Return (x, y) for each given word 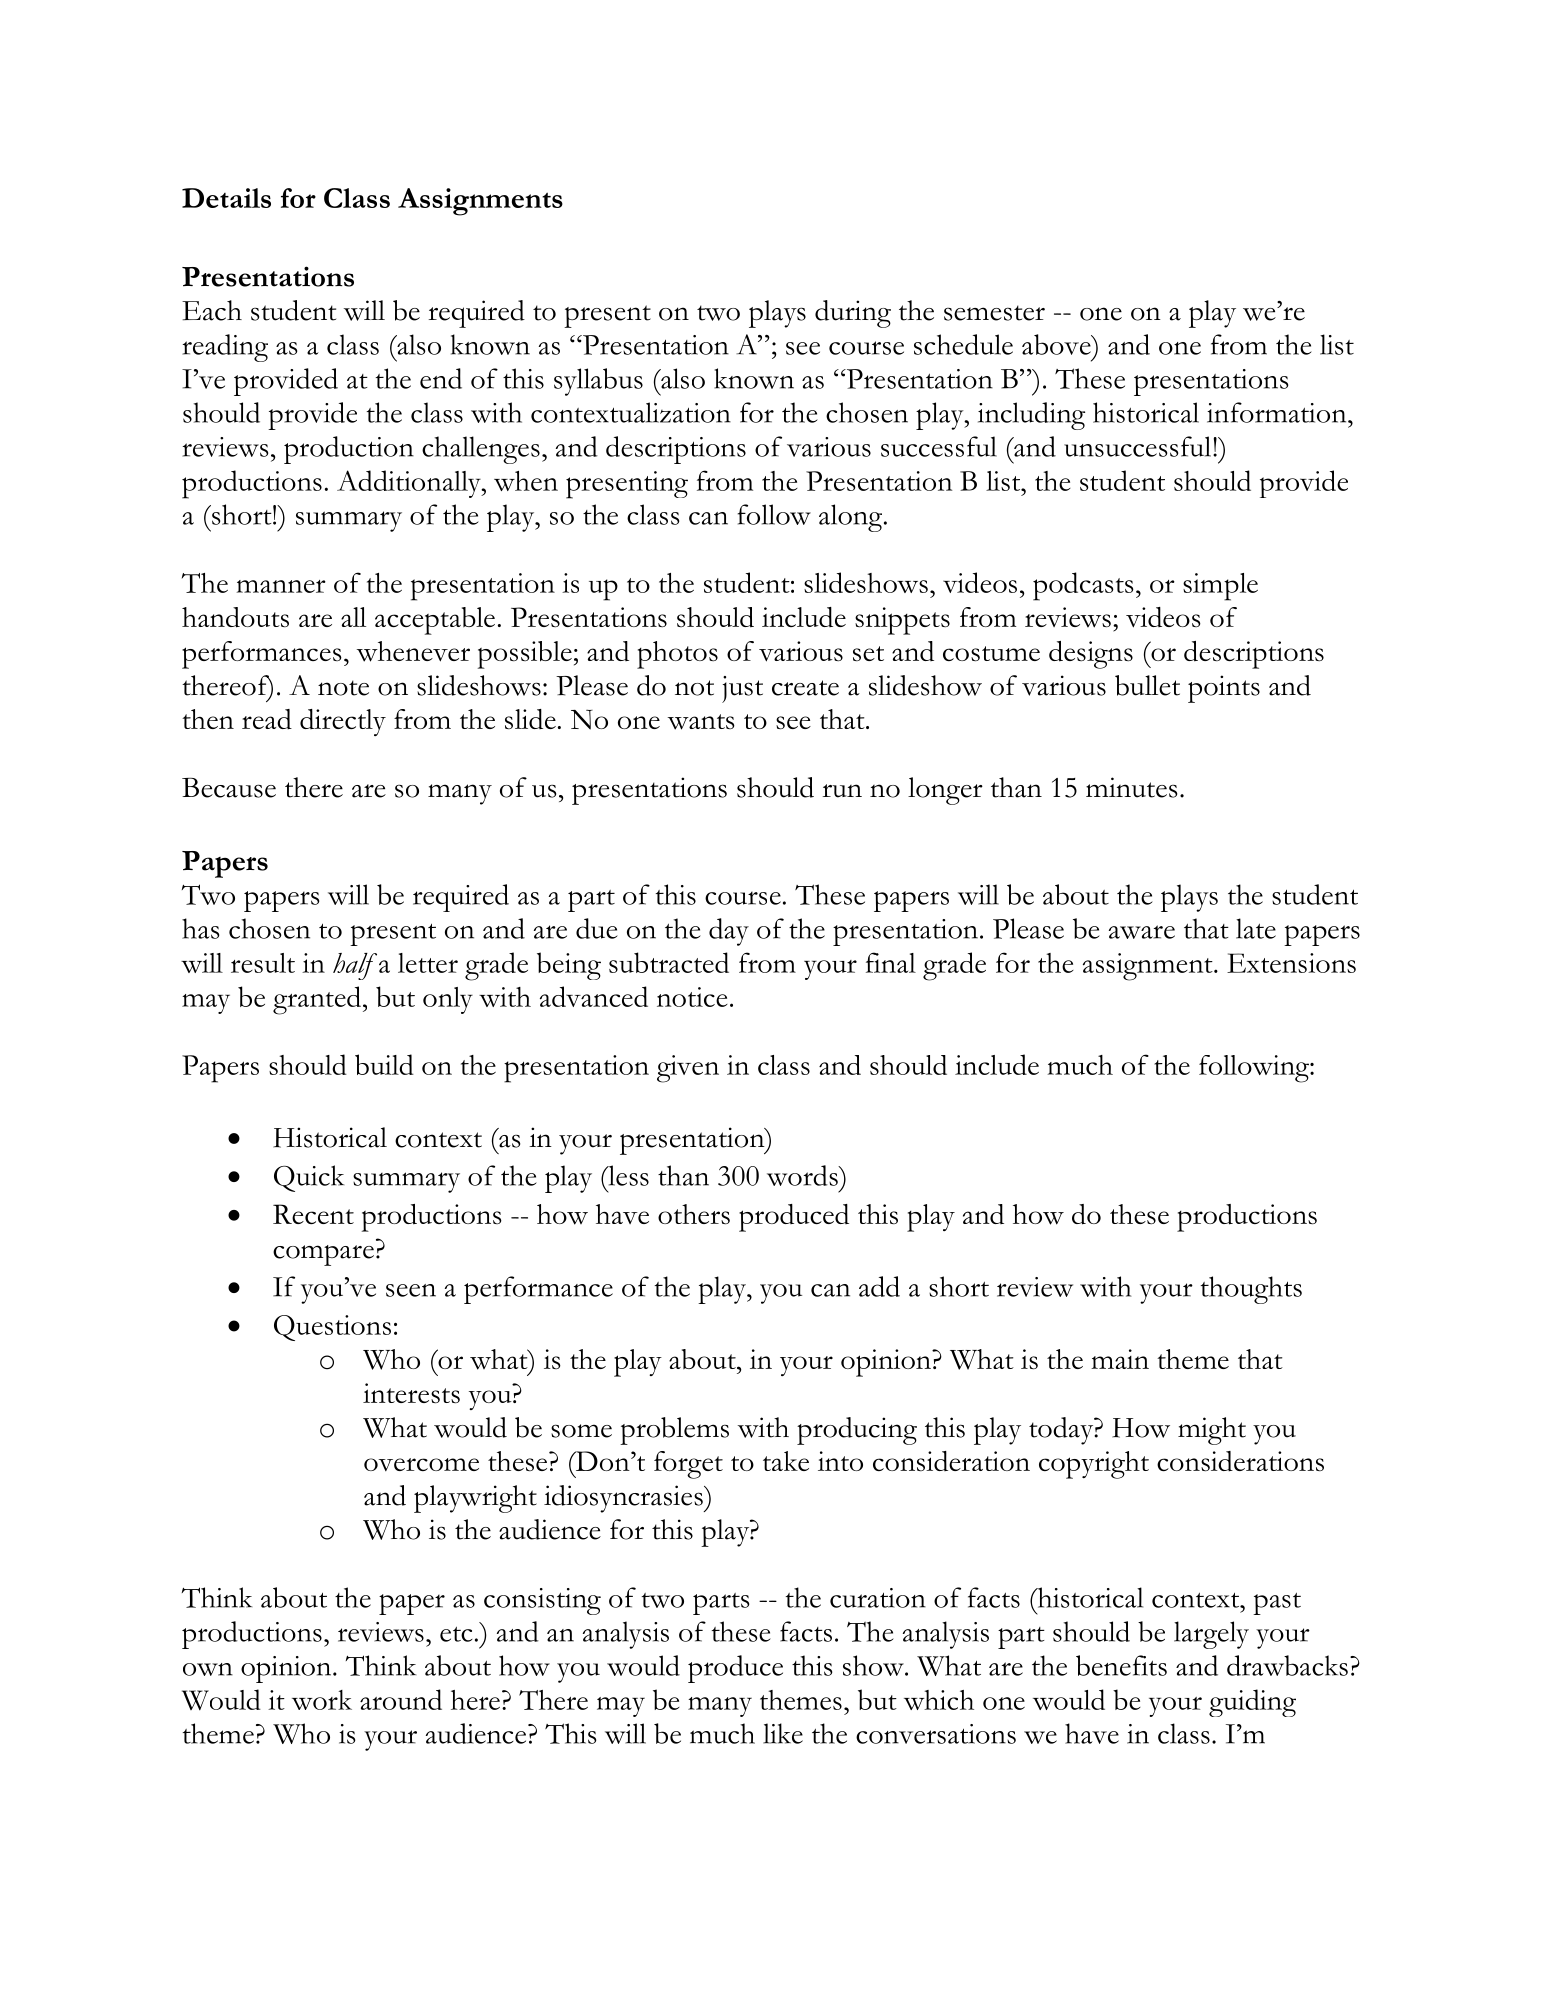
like (783, 1733)
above (1057, 344)
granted (318, 1000)
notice (692, 997)
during (853, 314)
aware (1142, 932)
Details (226, 198)
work (322, 1700)
